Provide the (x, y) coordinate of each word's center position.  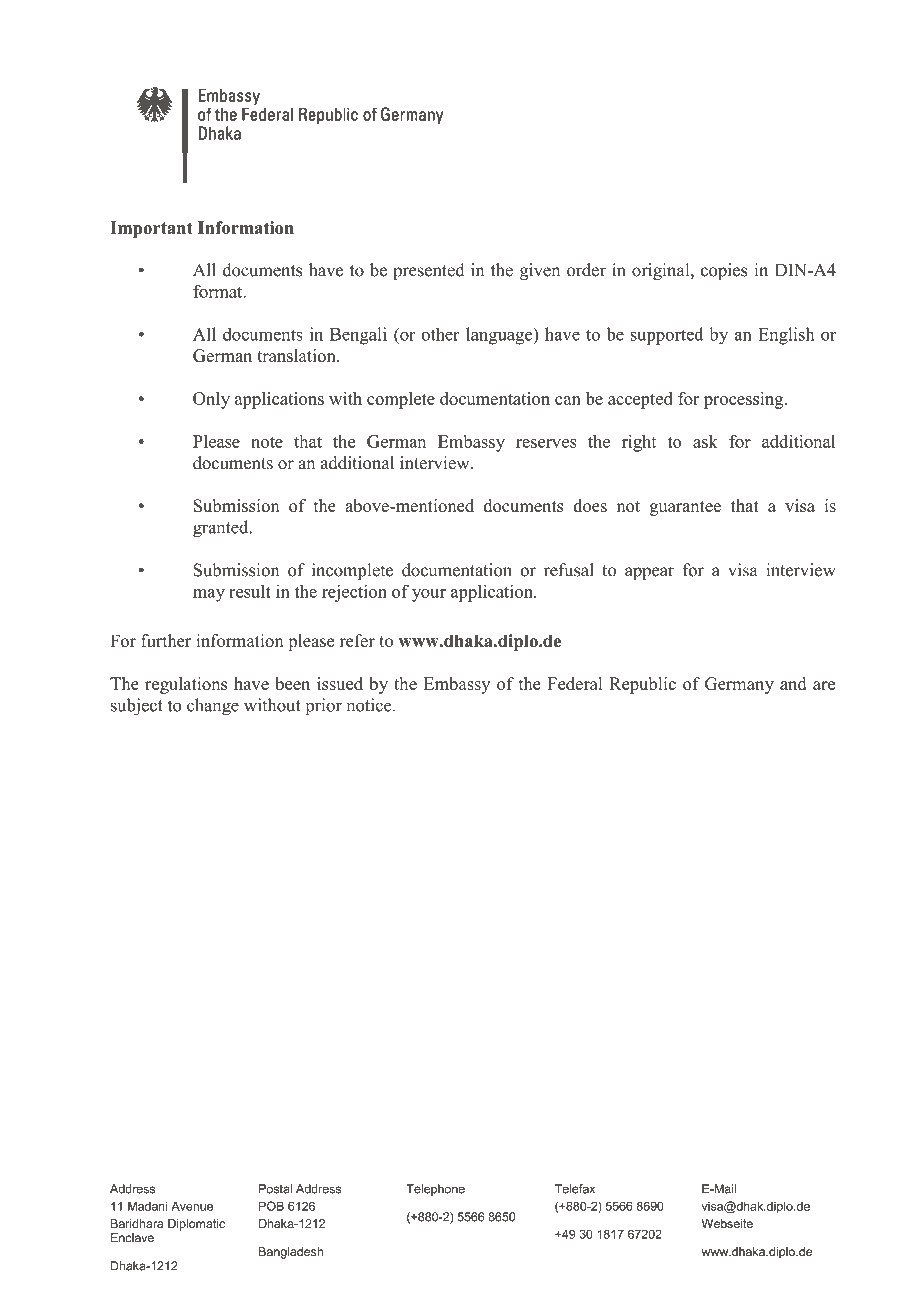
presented (429, 271)
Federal (575, 683)
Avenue (192, 1206)
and (793, 683)
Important (151, 229)
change (213, 707)
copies (724, 271)
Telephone (435, 1190)
